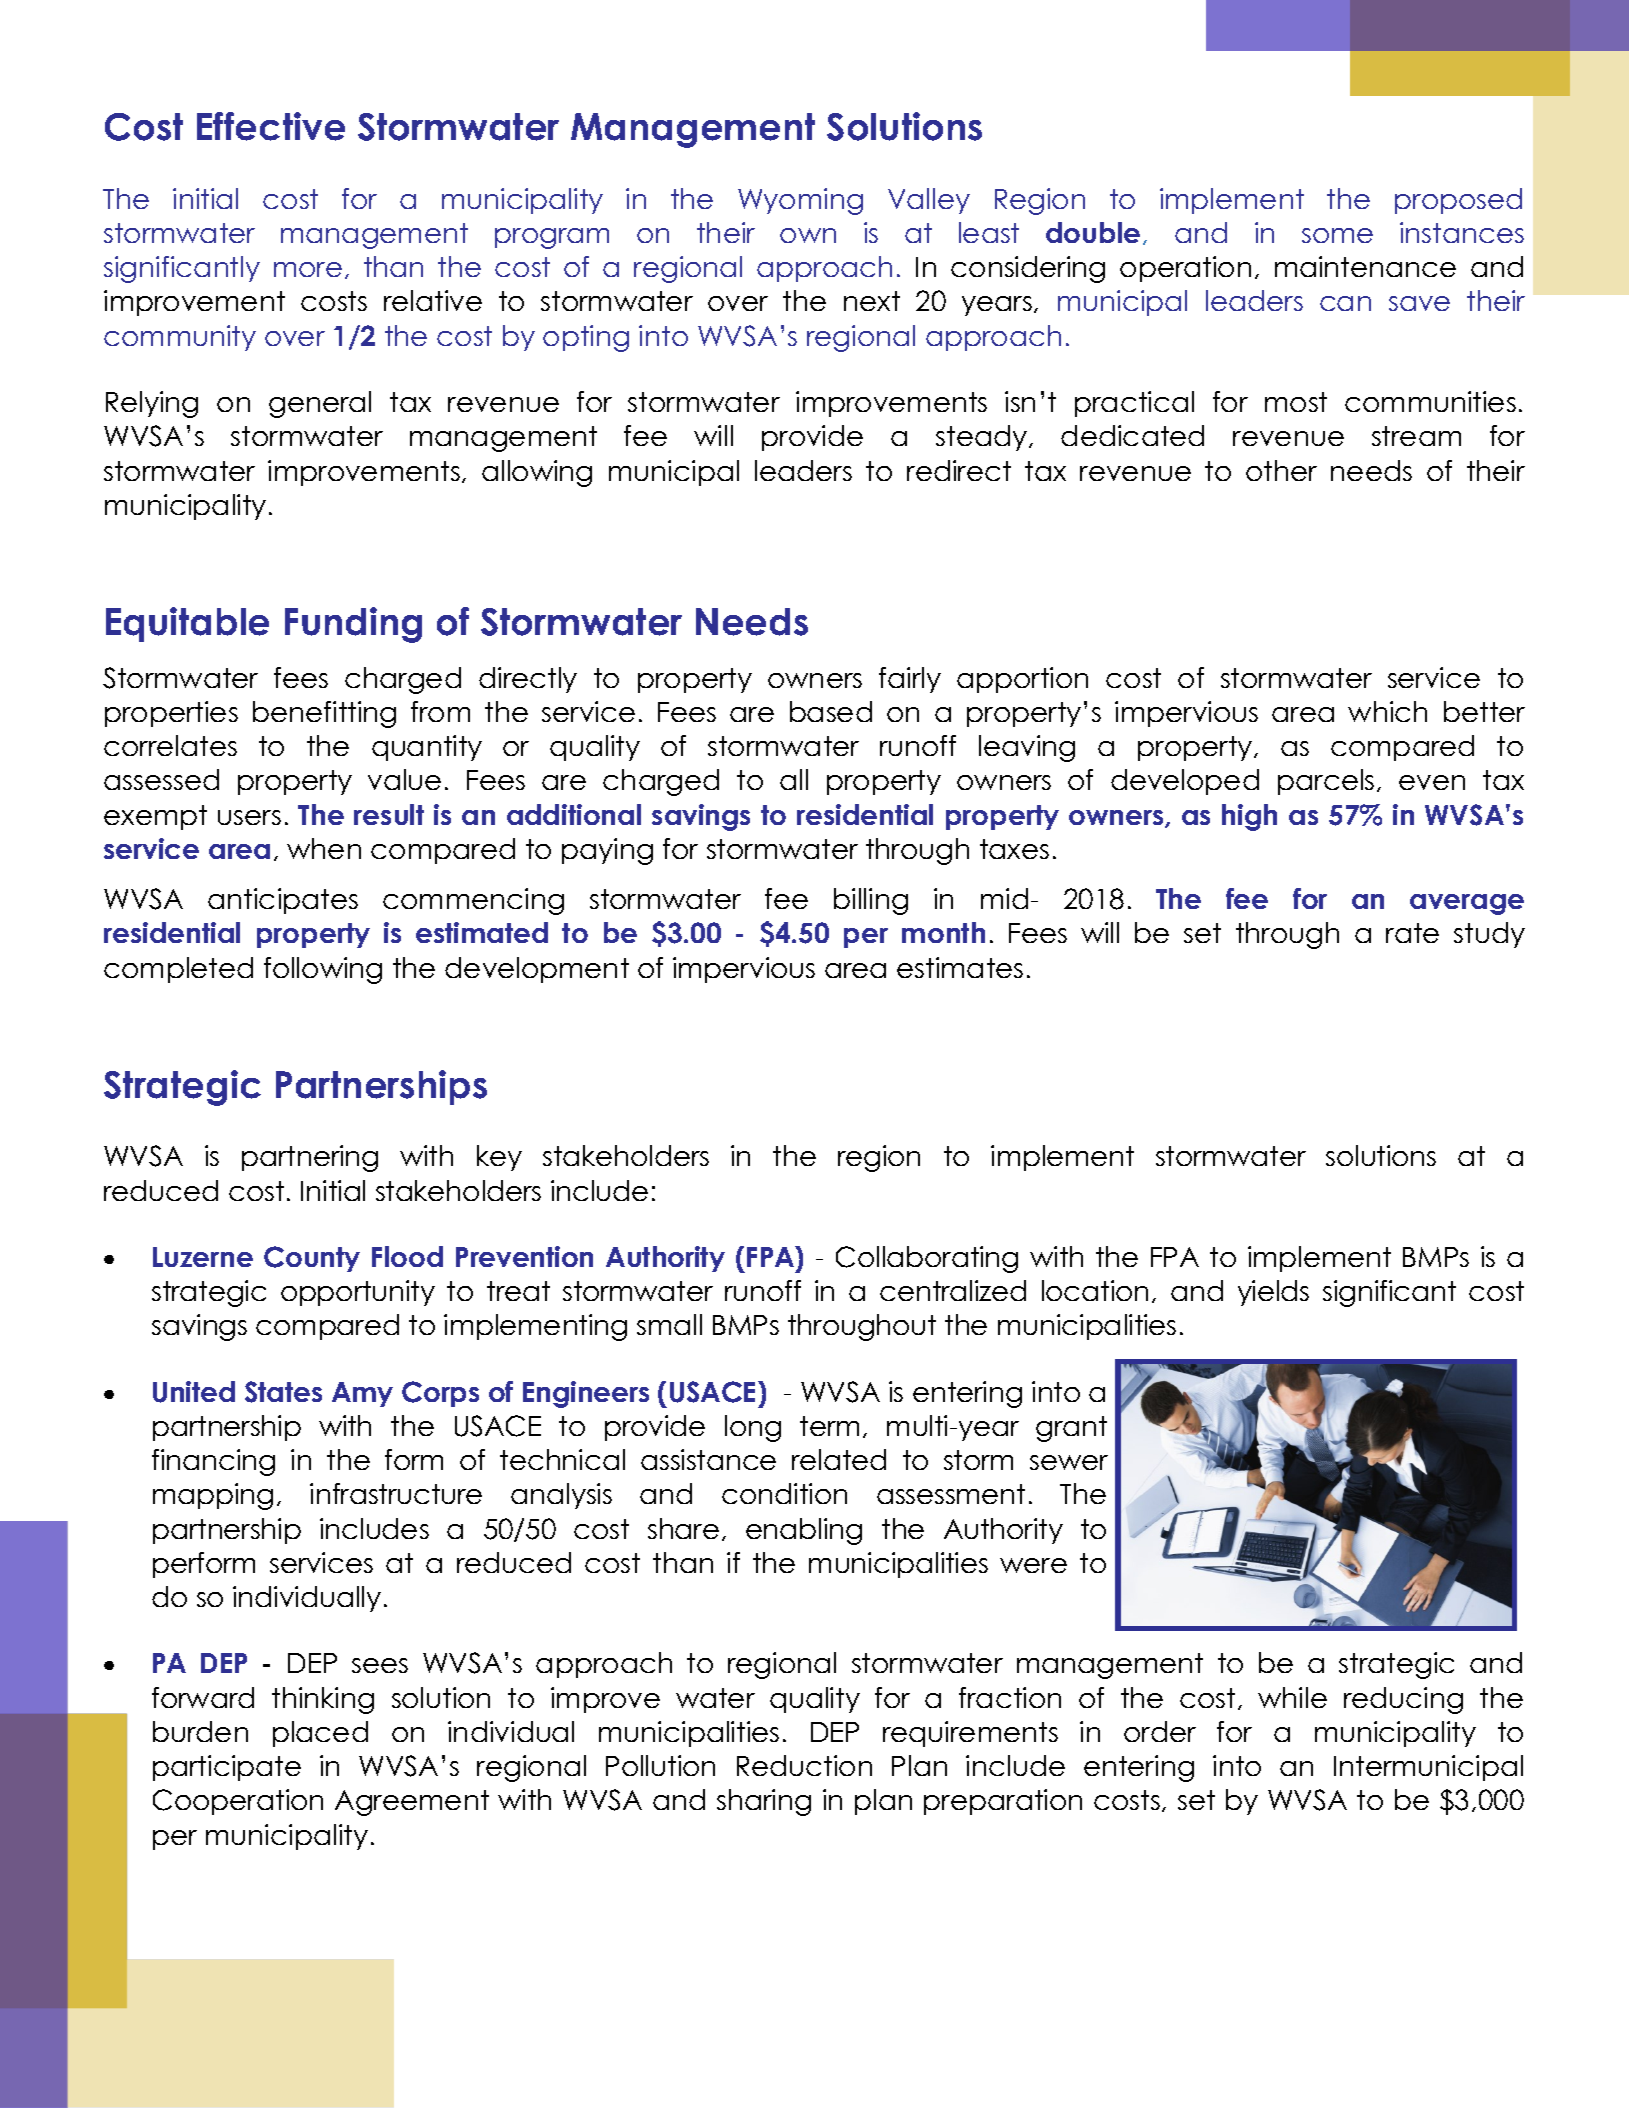 Image resolution: width=1629 pixels, height=2108 pixels. Describe the element at coordinates (320, 404) in the screenshot. I see `general` at that location.
